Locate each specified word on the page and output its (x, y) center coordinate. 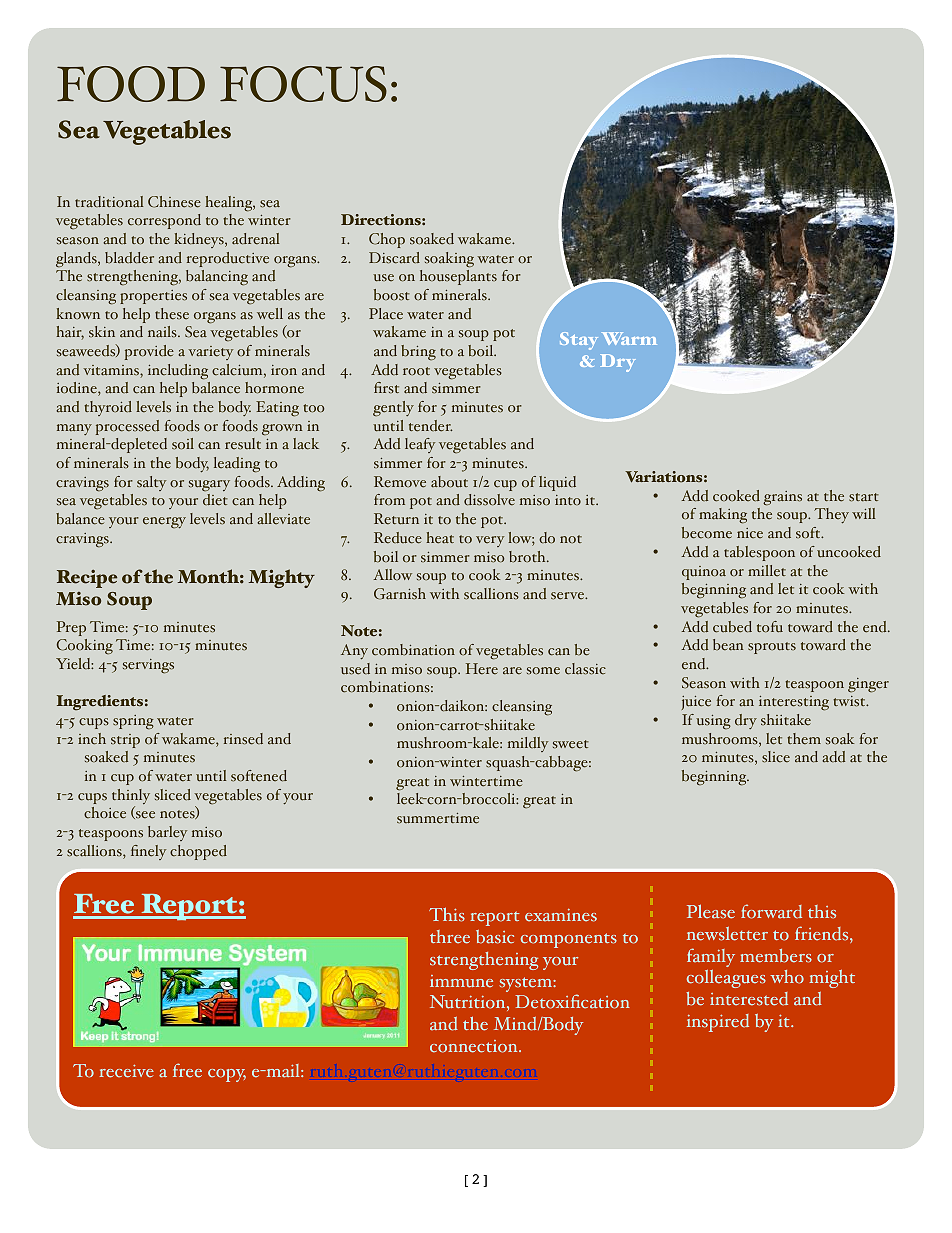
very (490, 541)
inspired (718, 1023)
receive (126, 1071)
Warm (629, 338)
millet (767, 571)
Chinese (174, 202)
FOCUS (303, 84)
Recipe (87, 578)
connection (475, 1046)
